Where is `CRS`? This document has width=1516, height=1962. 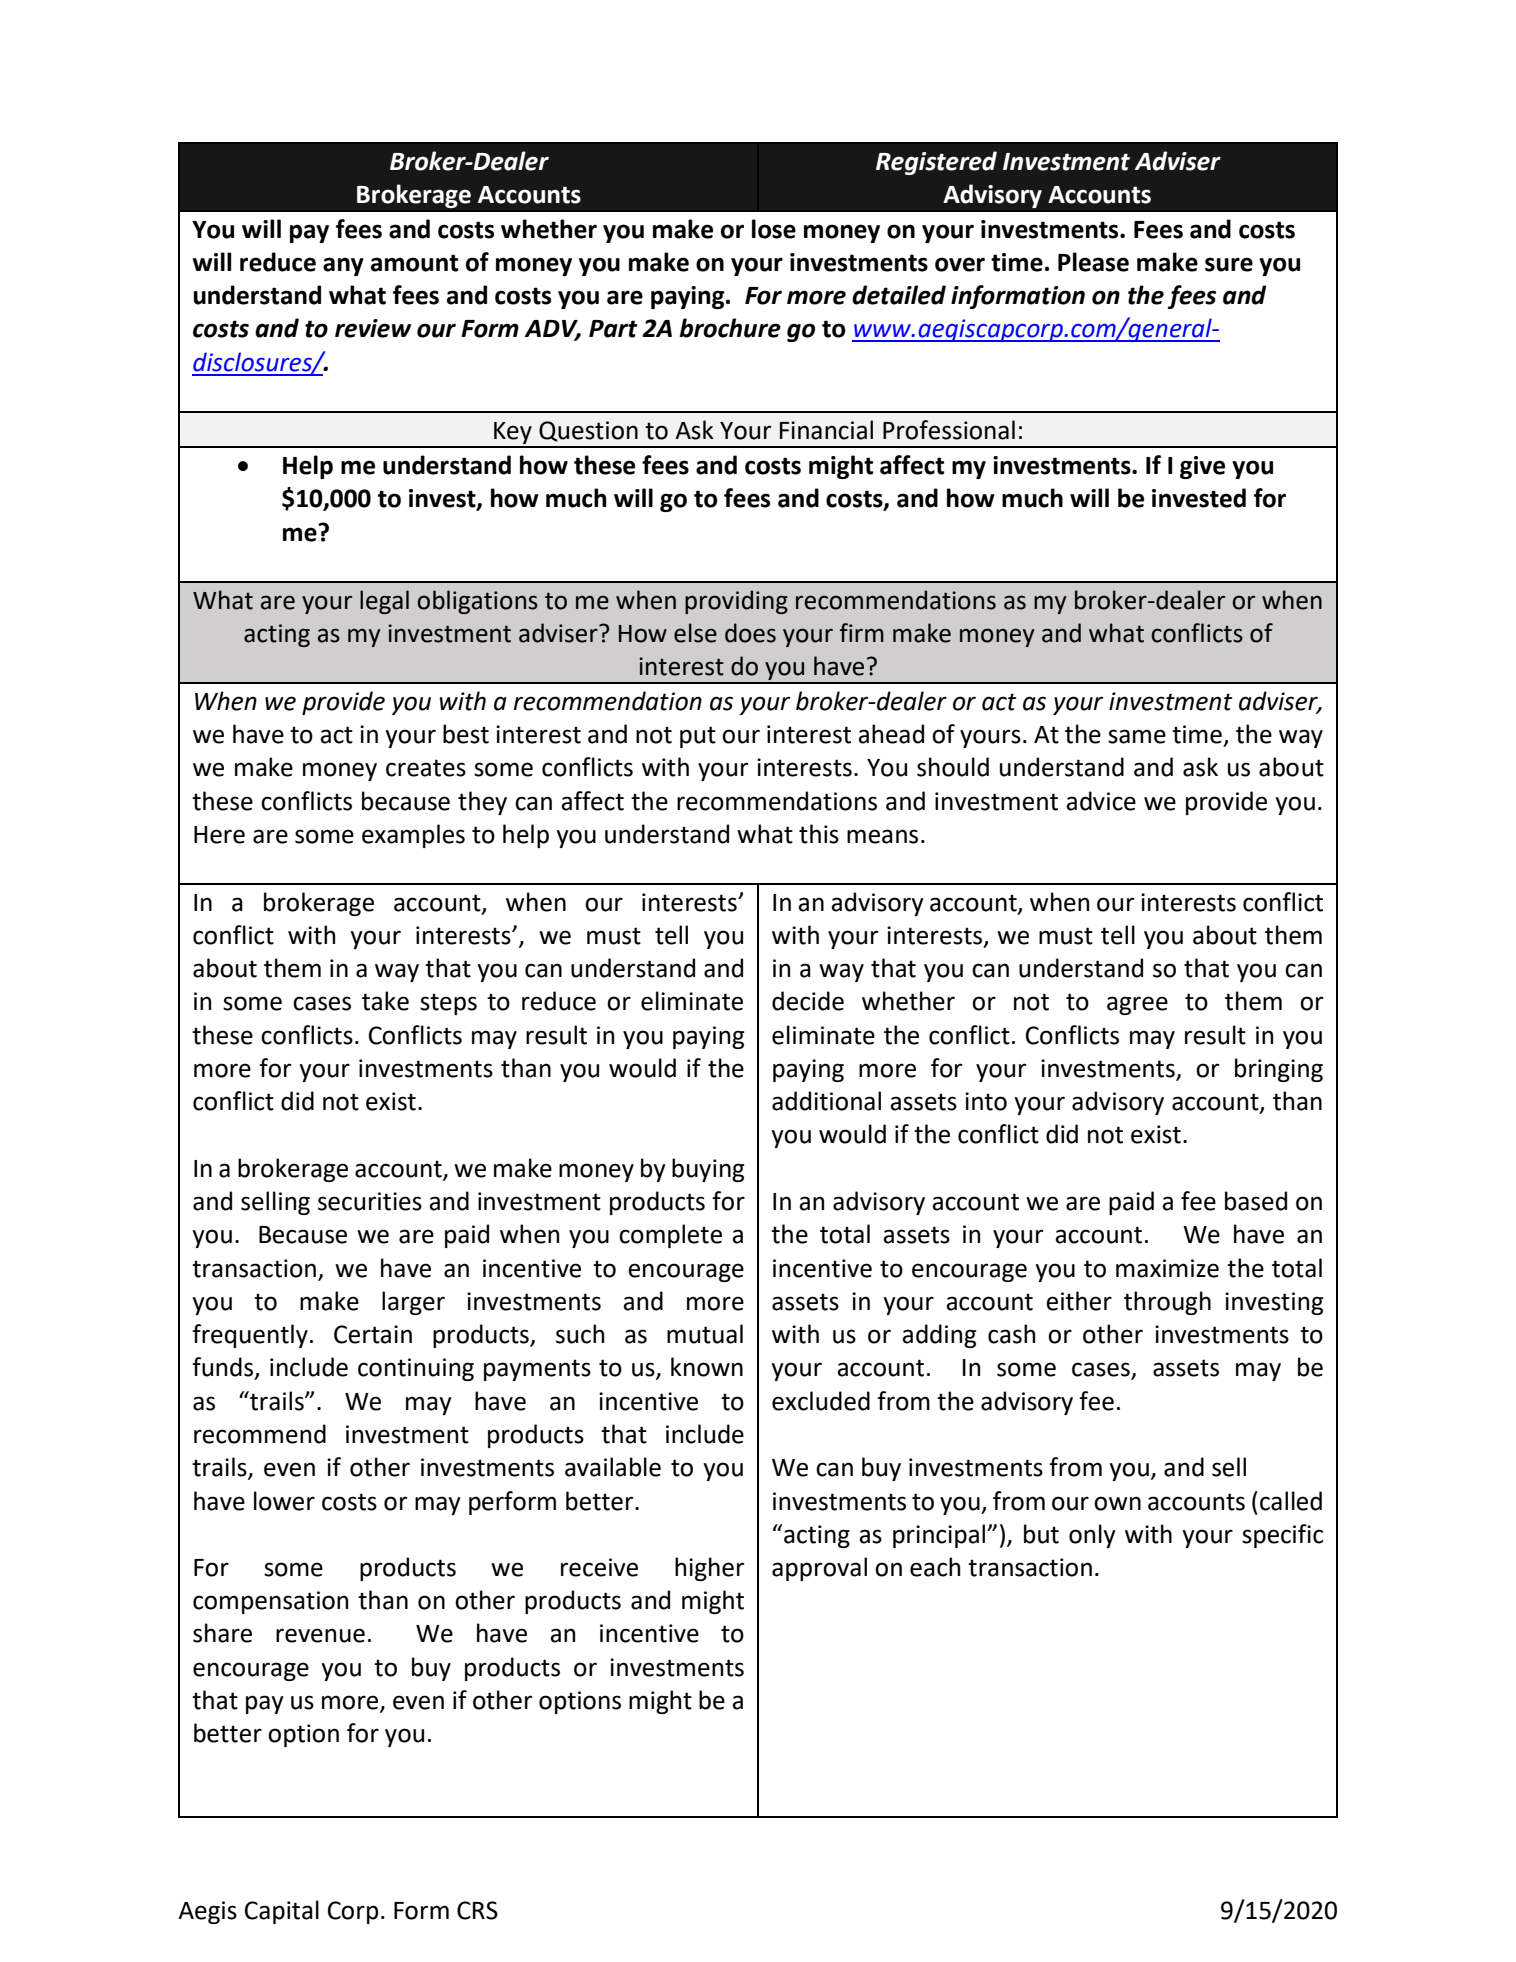 CRS is located at coordinates (477, 1910).
